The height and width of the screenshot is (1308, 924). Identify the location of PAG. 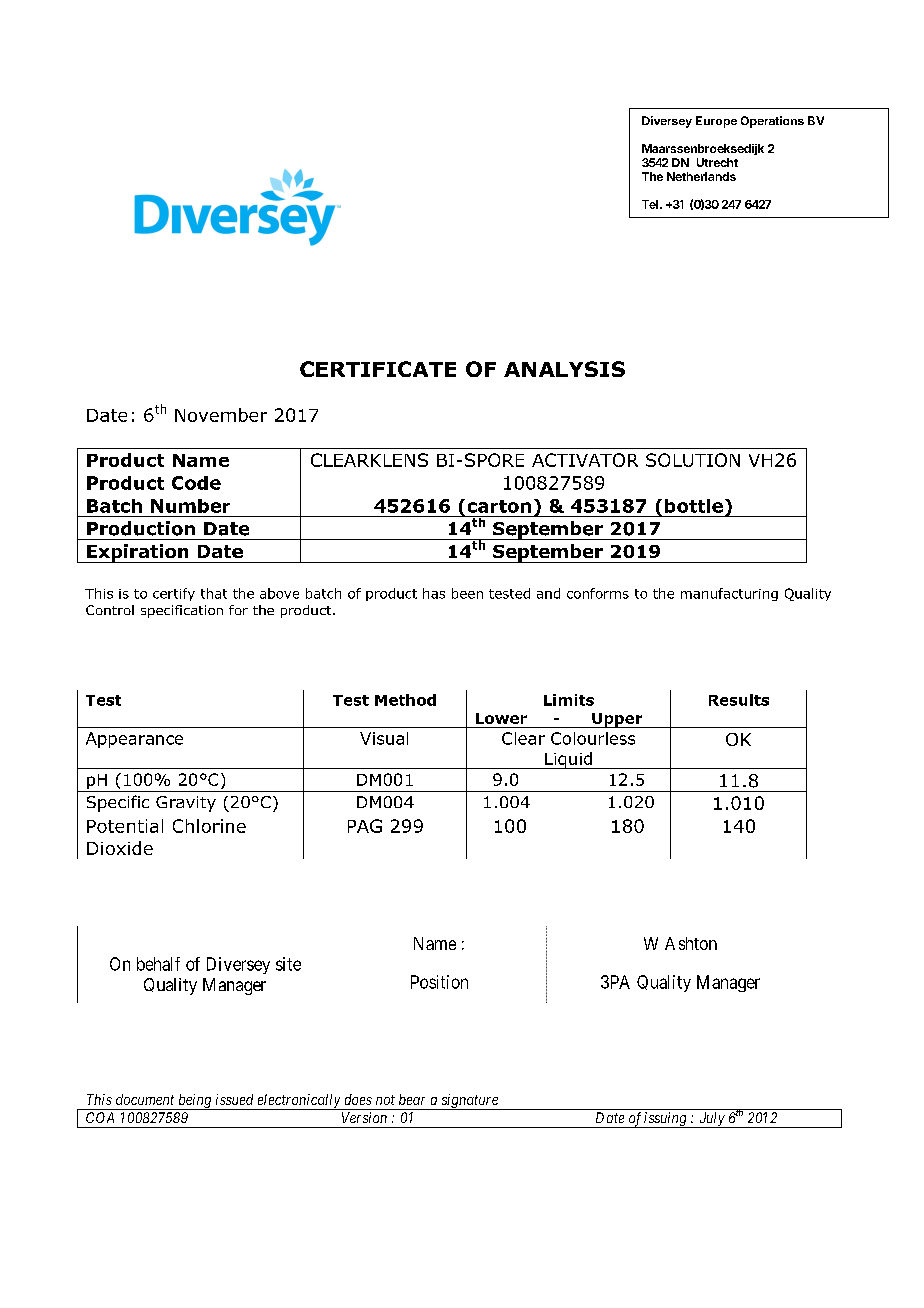
(365, 826).
